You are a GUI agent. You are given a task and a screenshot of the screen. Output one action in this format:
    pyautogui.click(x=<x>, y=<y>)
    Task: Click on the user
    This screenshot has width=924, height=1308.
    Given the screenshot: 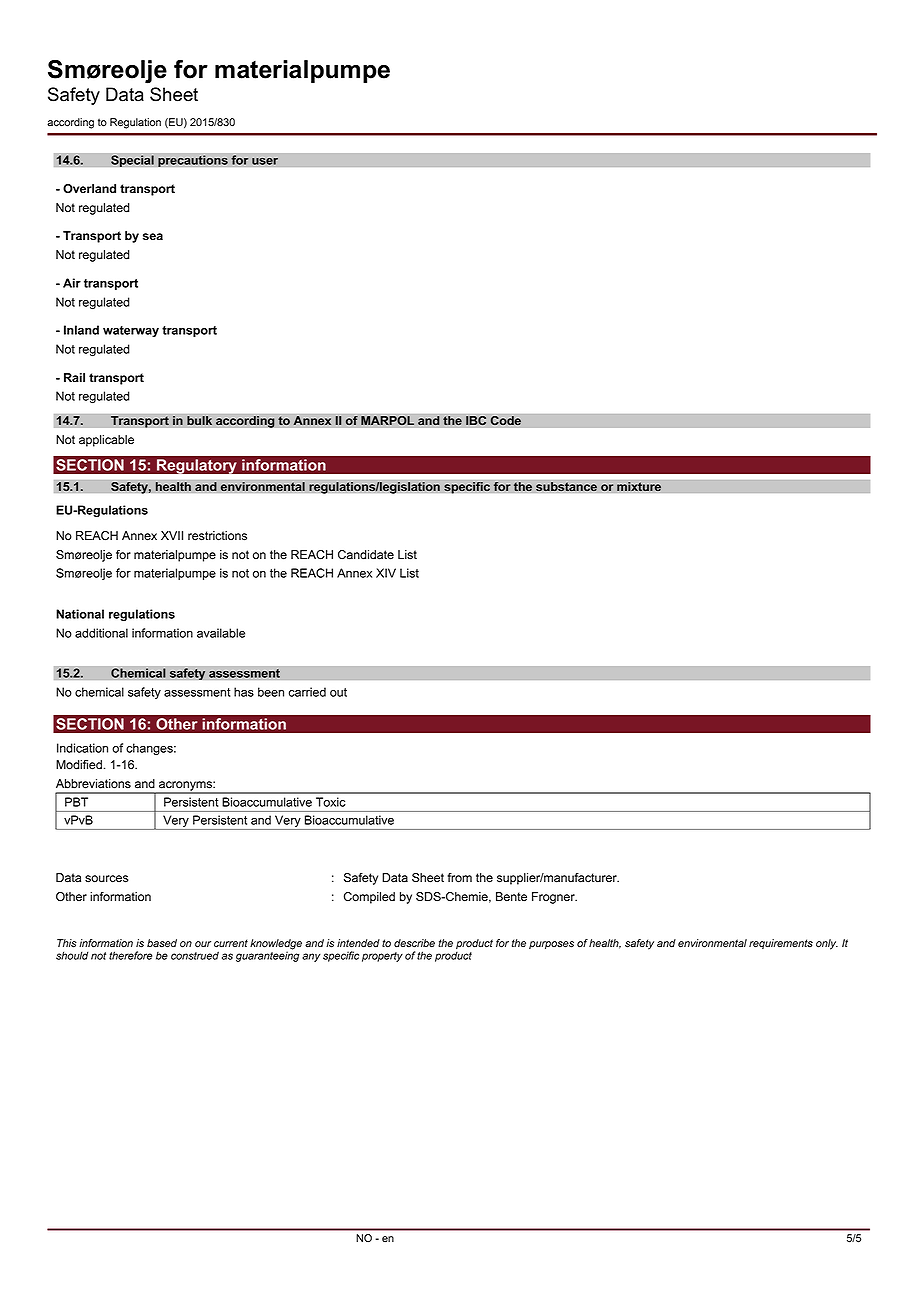 What is the action you would take?
    pyautogui.click(x=265, y=161)
